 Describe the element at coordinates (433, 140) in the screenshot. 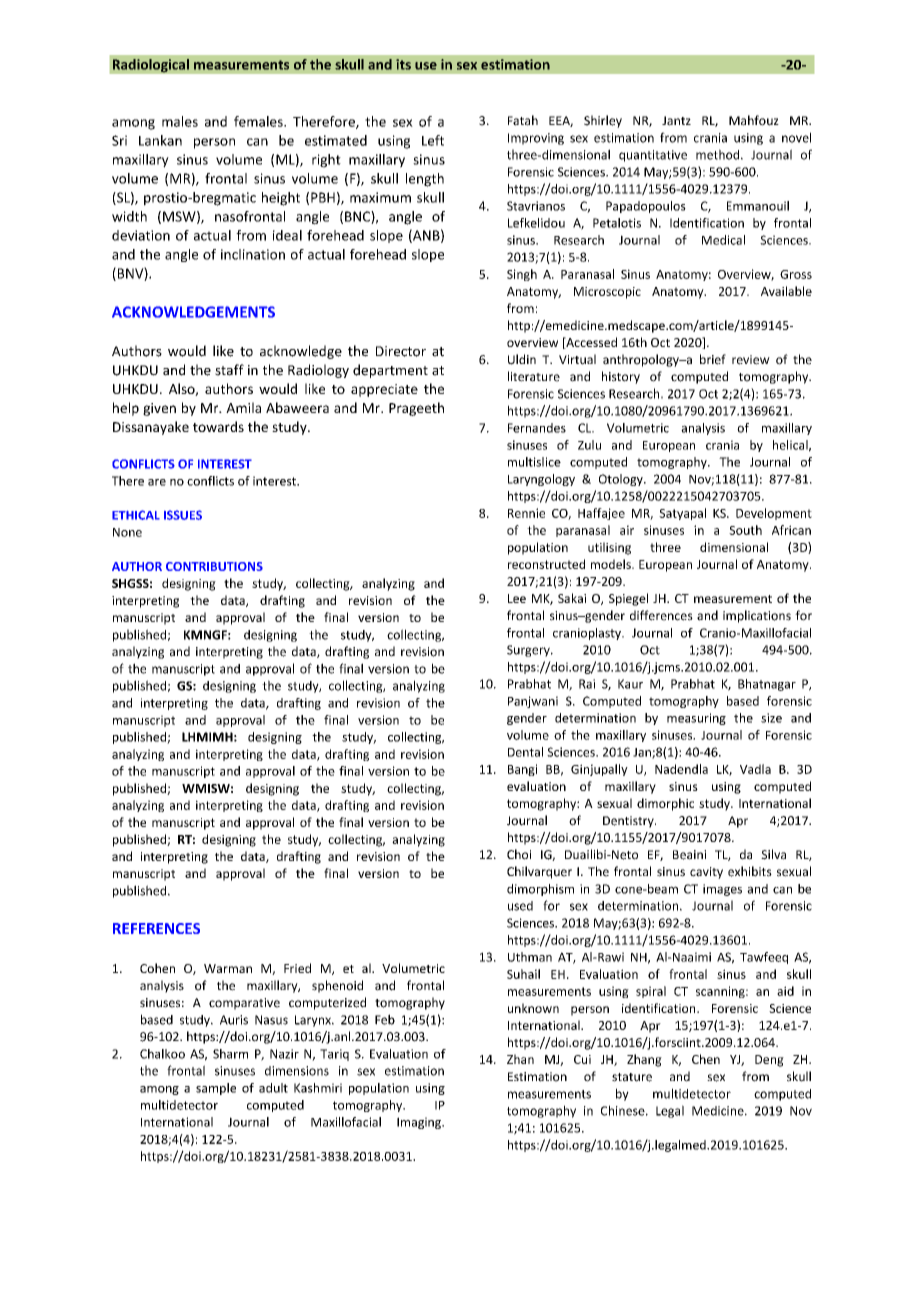

I see `Left` at that location.
